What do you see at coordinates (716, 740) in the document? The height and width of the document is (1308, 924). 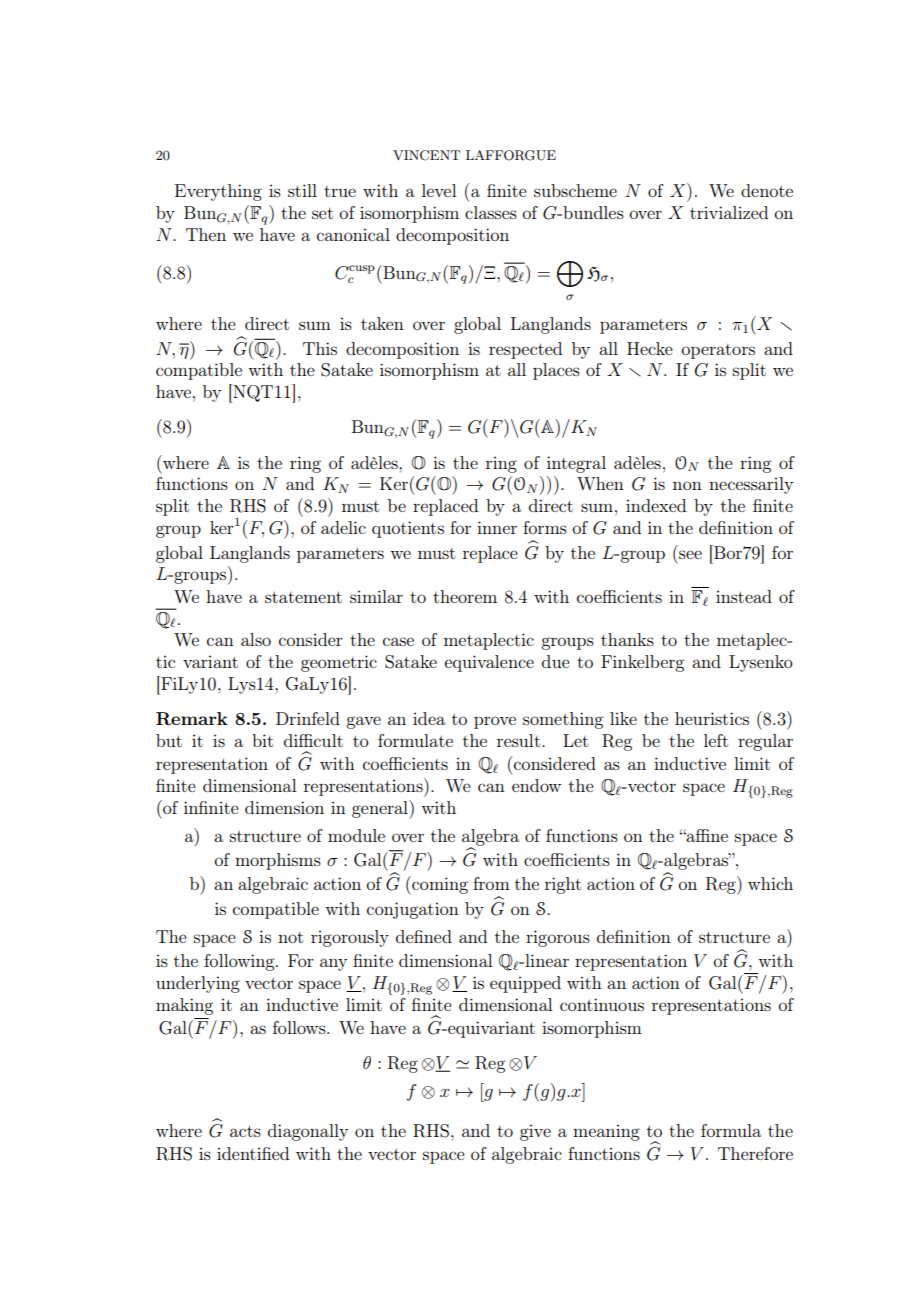 I see `left` at bounding box center [716, 740].
